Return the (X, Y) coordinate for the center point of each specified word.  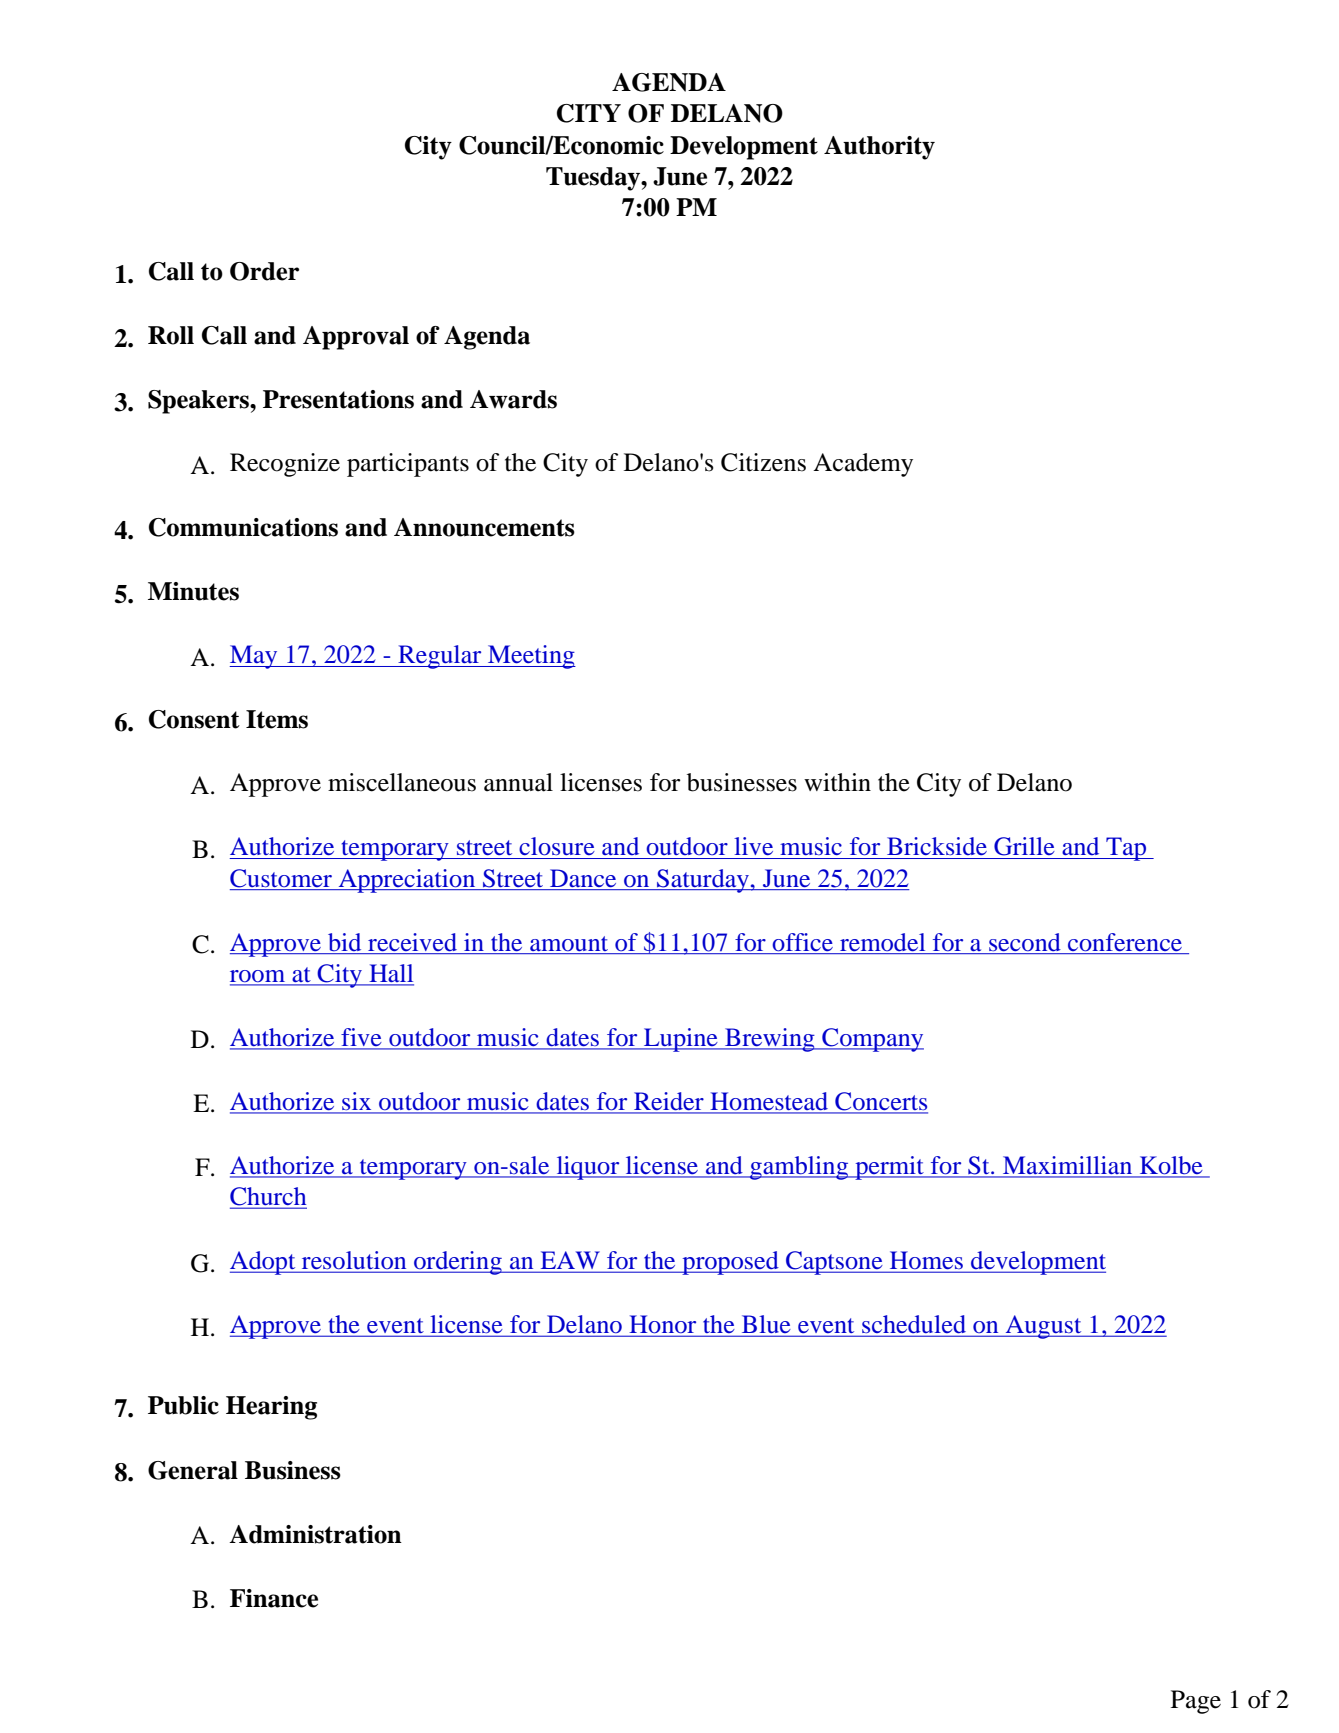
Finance (274, 1598)
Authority (879, 148)
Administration (315, 1534)
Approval (356, 338)
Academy (863, 465)
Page (1196, 1702)
